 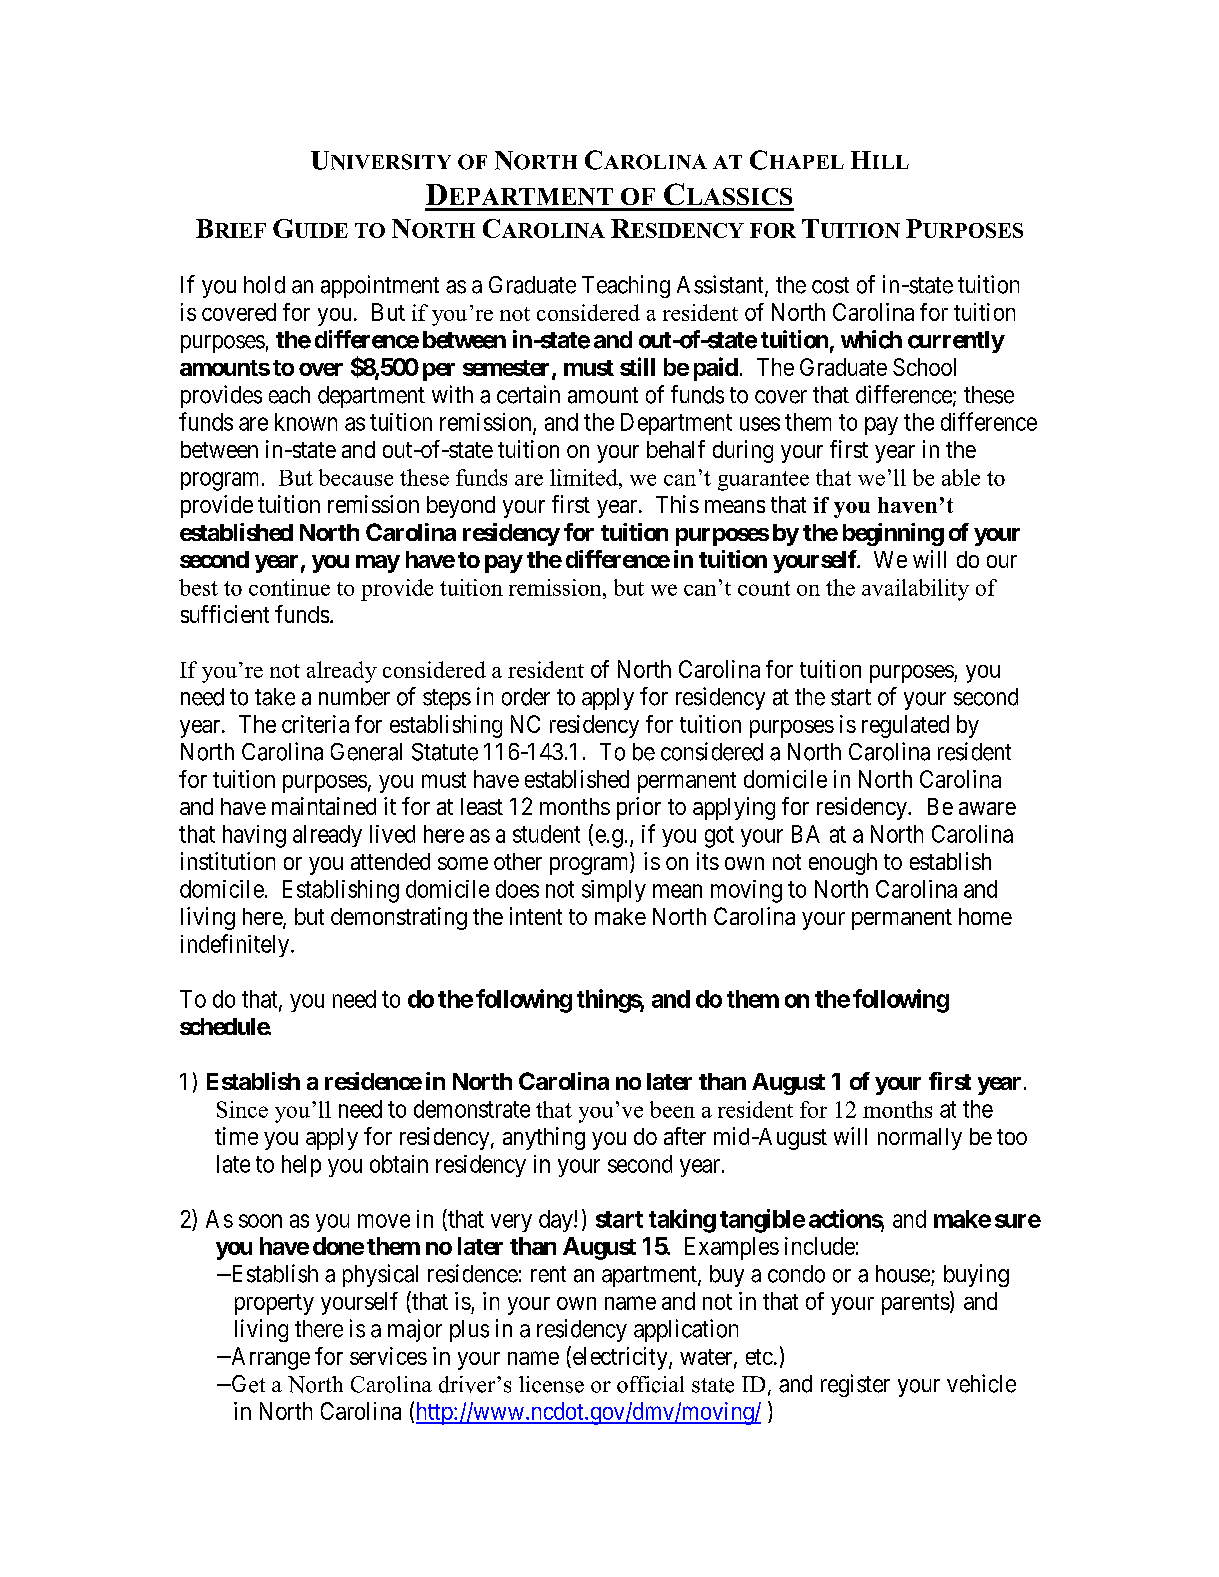 I want to click on having, so click(x=254, y=836).
